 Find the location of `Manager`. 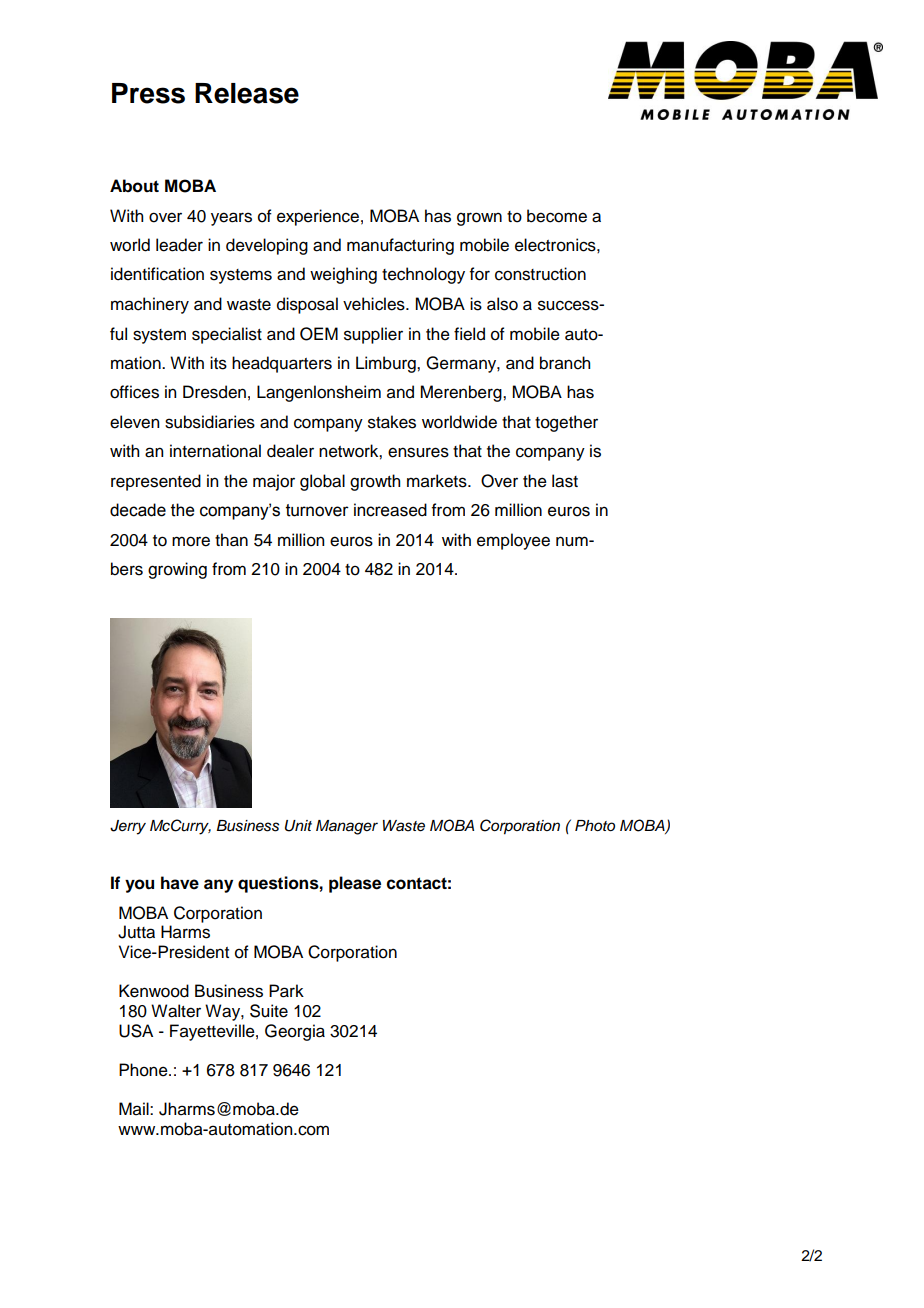

Manager is located at coordinates (347, 827).
